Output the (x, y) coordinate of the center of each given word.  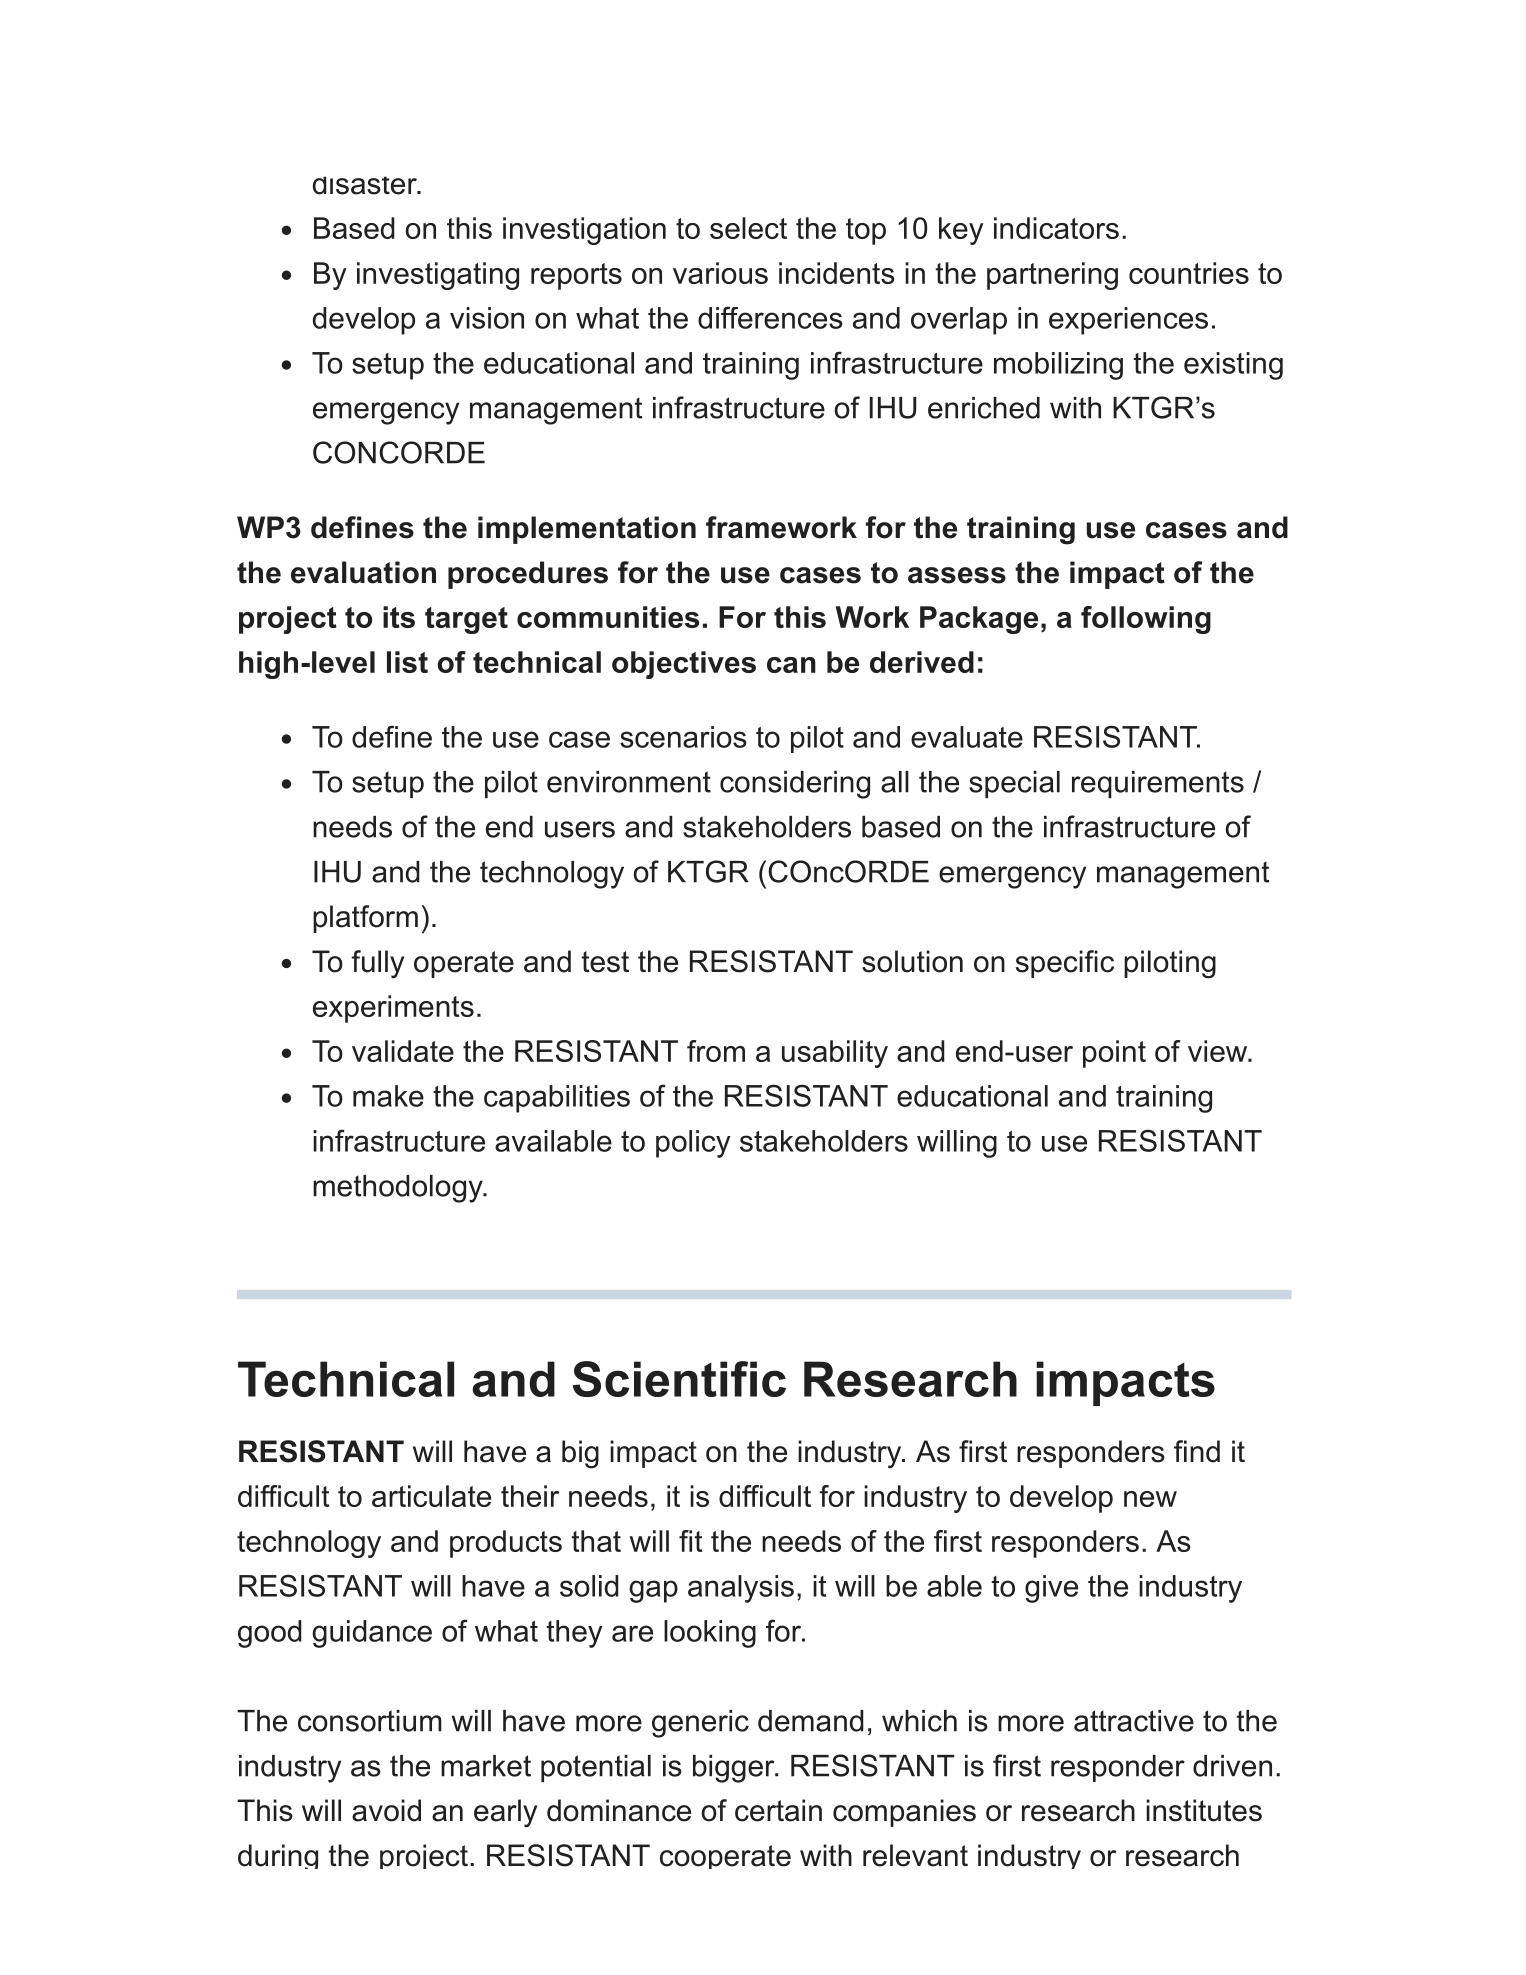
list (407, 662)
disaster (366, 185)
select (748, 228)
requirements (1158, 784)
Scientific (679, 1379)
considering (795, 785)
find (1197, 1451)
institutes (1204, 1810)
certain (778, 1810)
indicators (1056, 228)
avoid (386, 1810)
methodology (399, 1189)
